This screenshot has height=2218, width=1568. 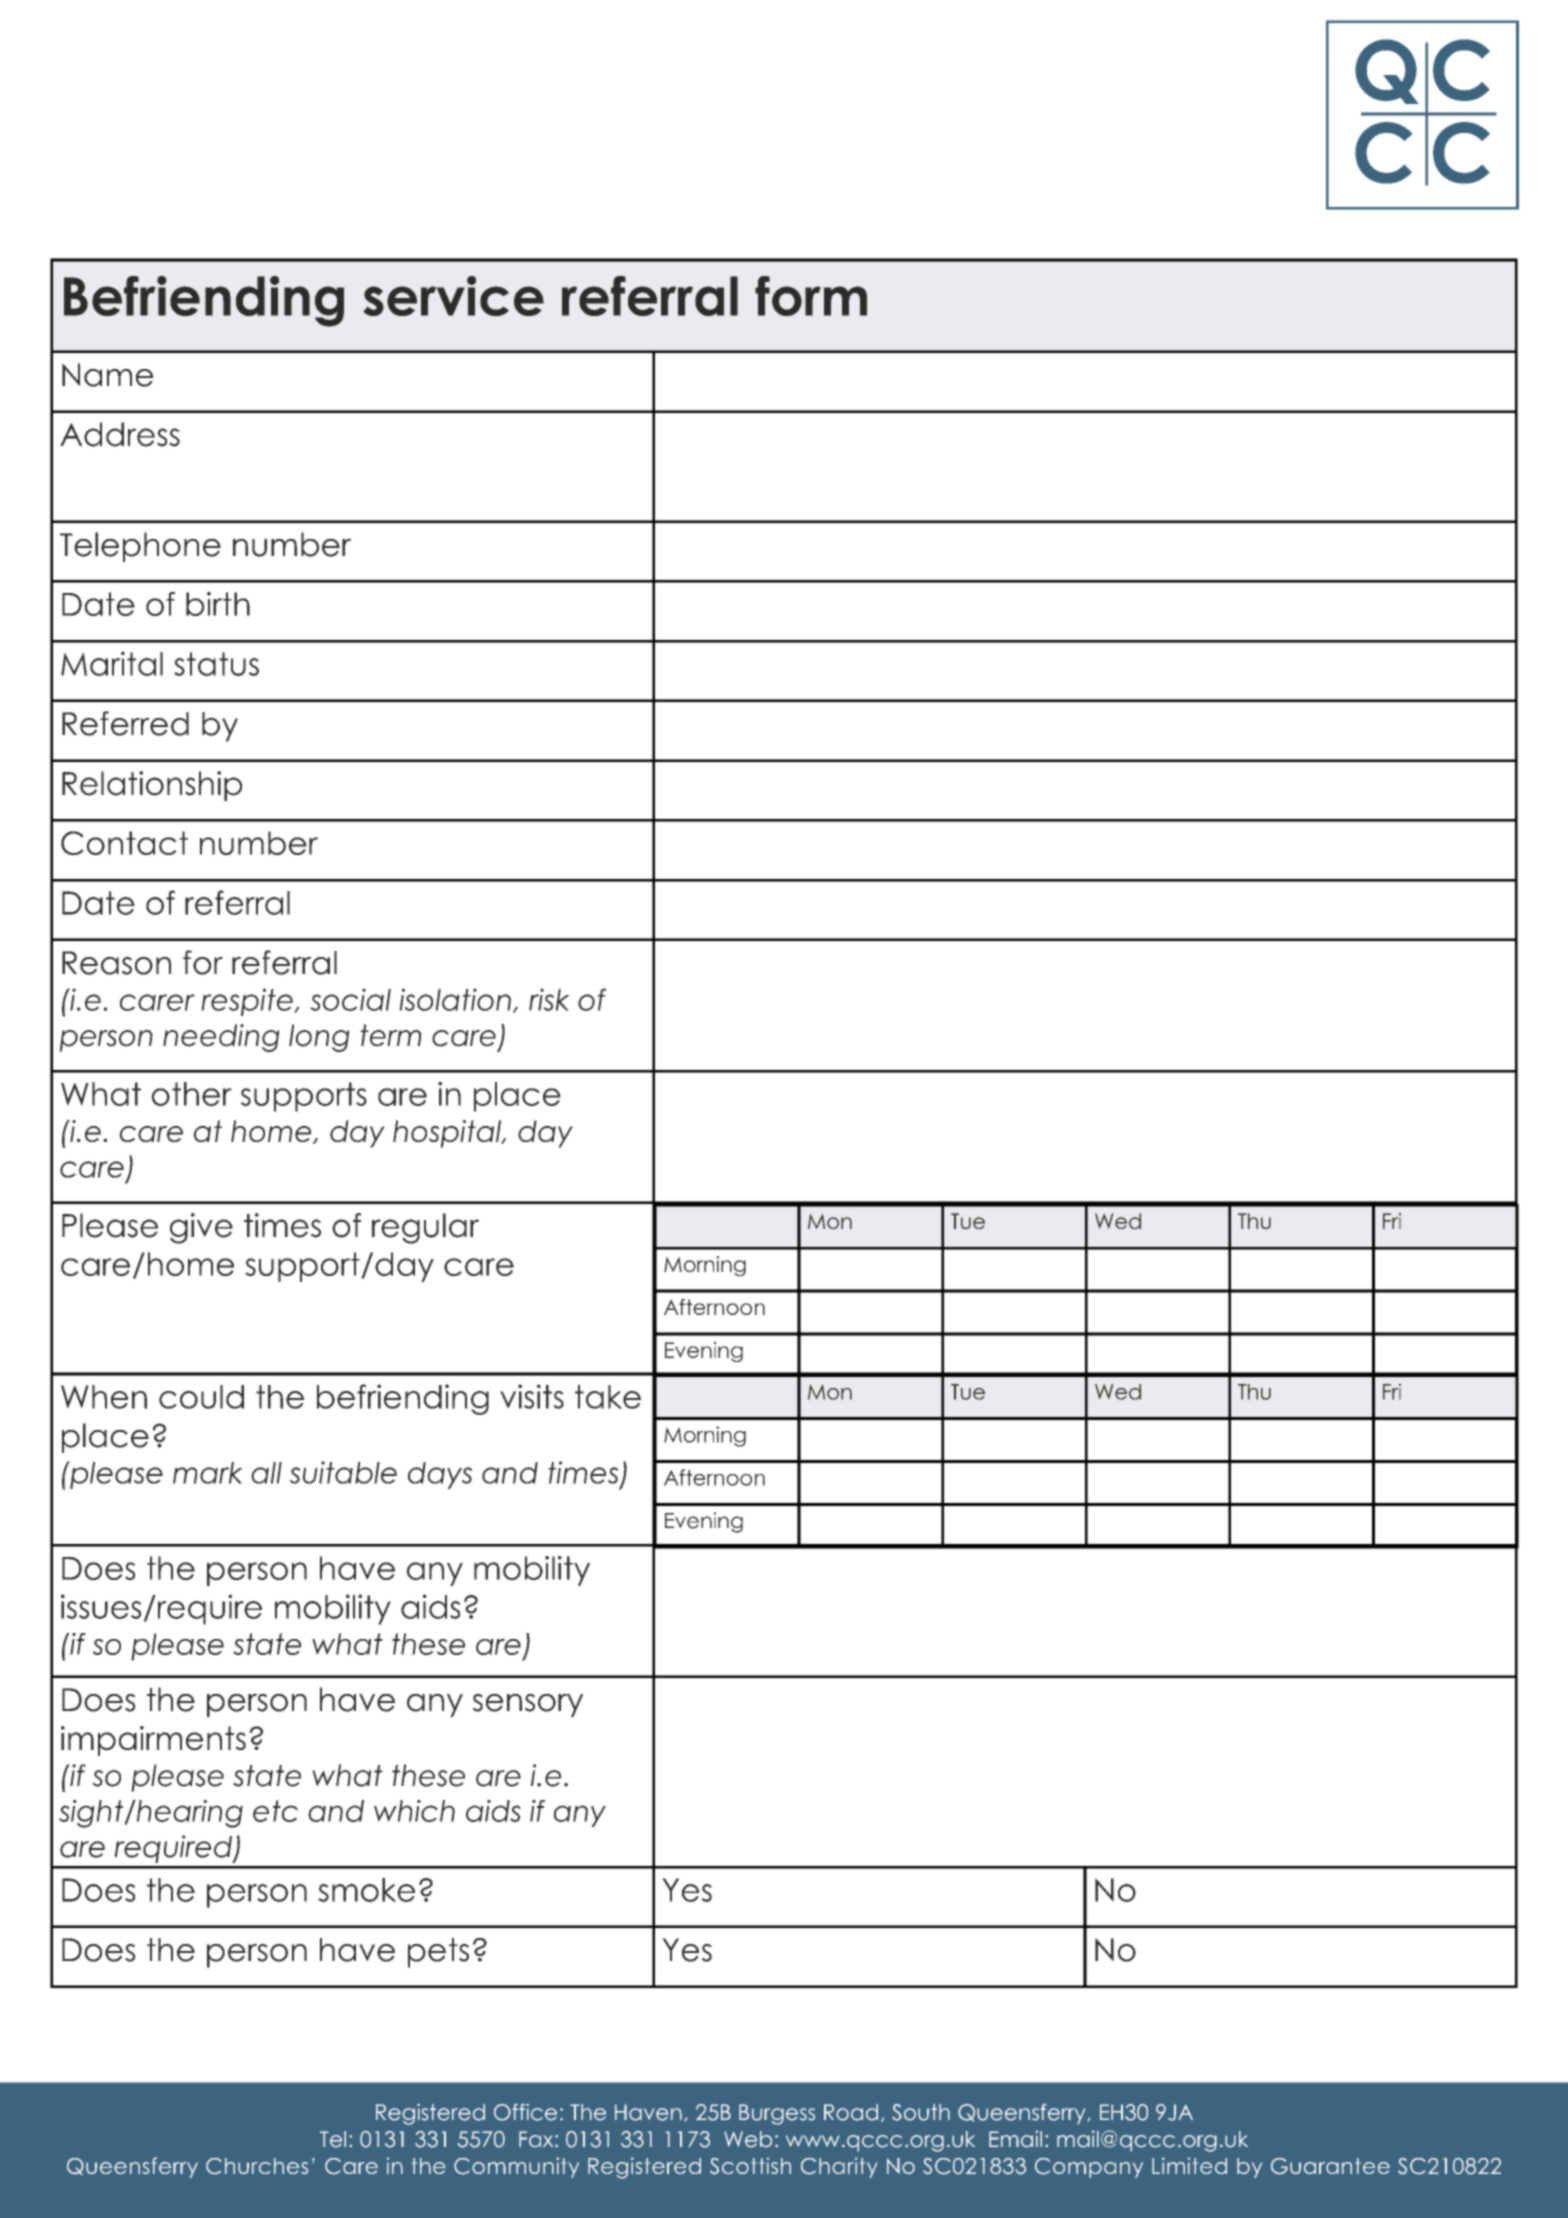 What do you see at coordinates (454, 296) in the screenshot?
I see `service` at bounding box center [454, 296].
